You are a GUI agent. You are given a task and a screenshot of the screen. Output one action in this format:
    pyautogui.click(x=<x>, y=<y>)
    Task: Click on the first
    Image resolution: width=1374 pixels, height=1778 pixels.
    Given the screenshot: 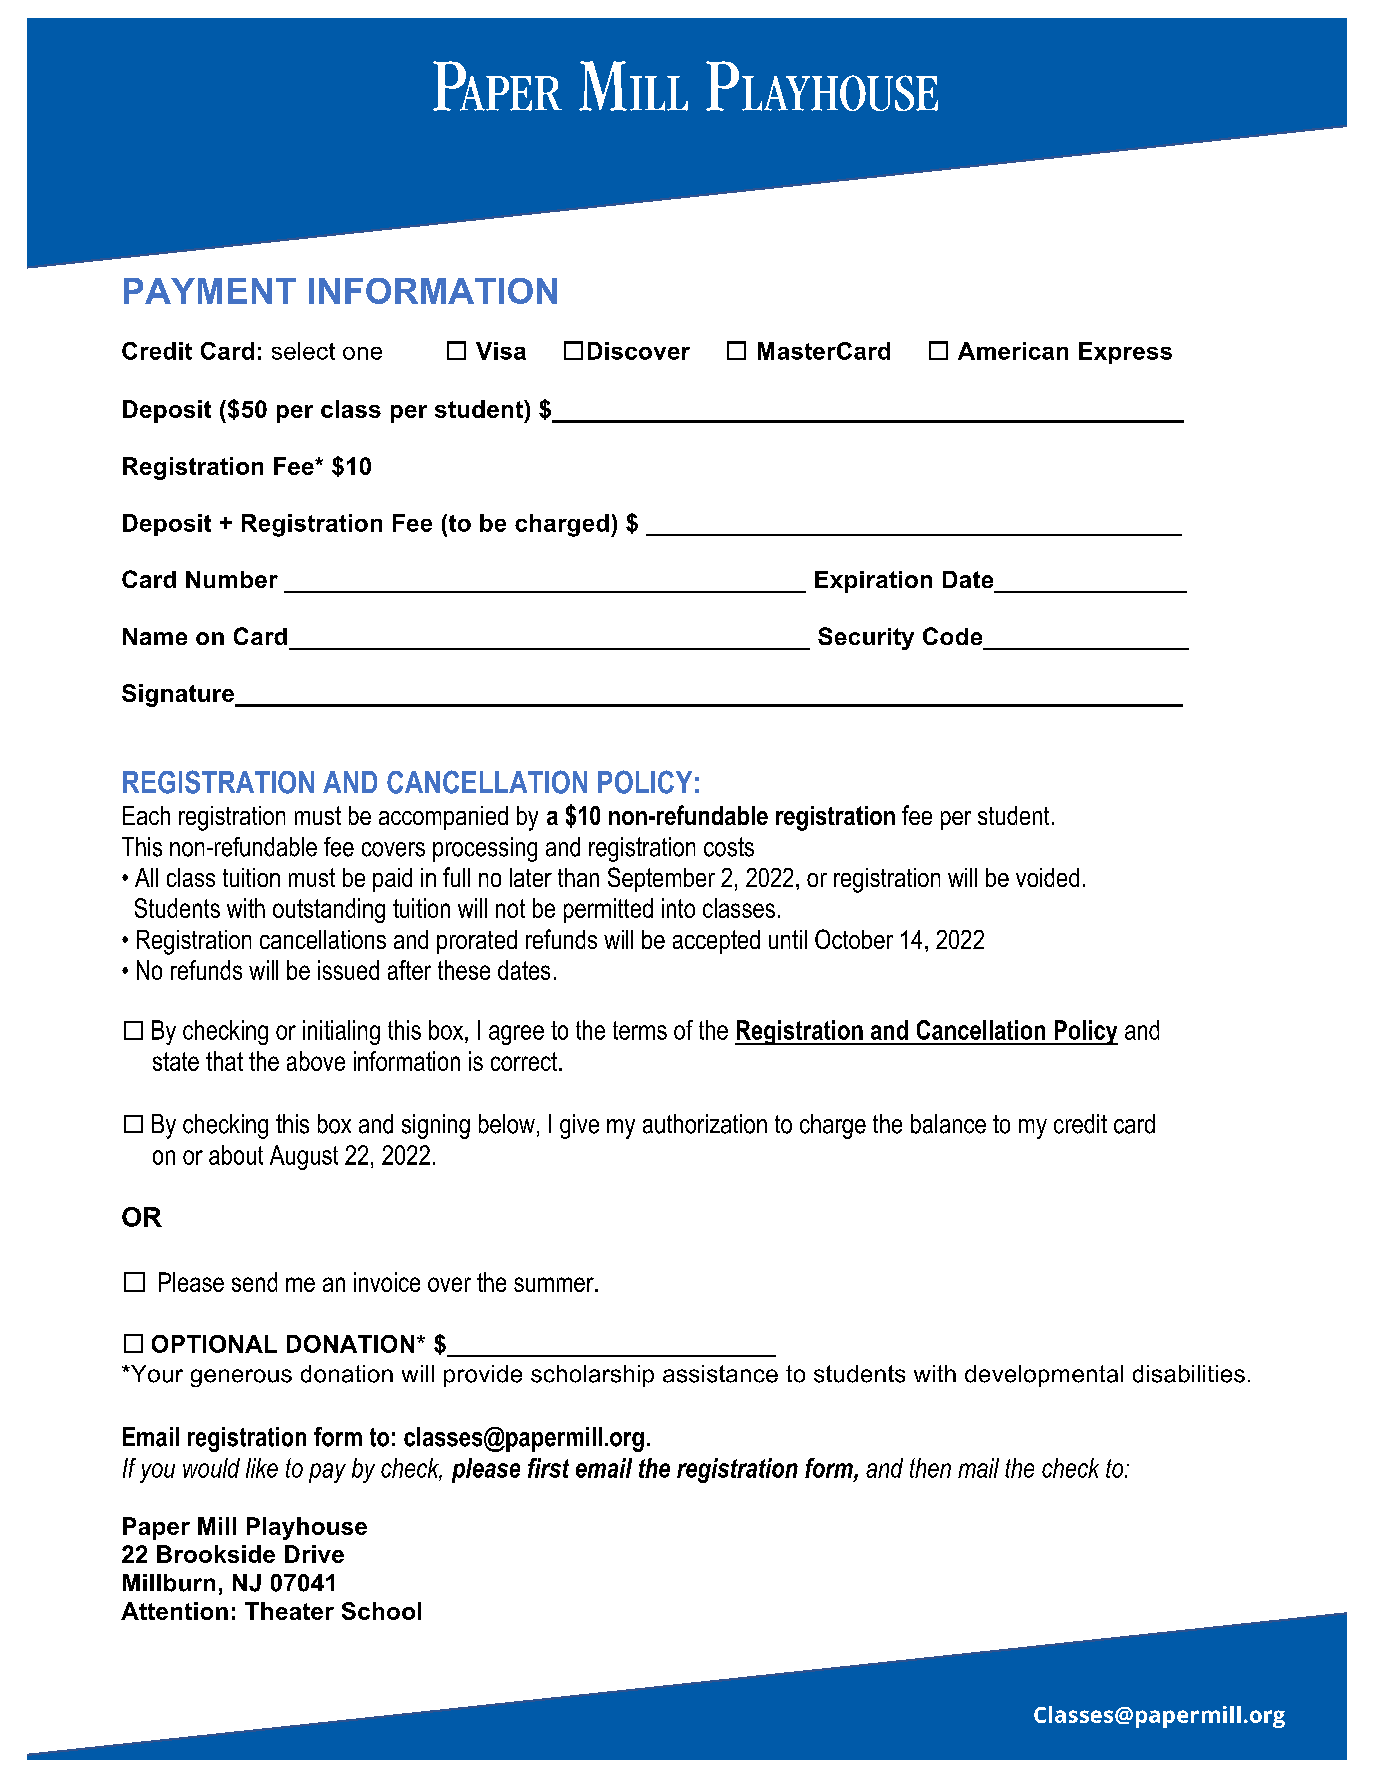 What is the action you would take?
    pyautogui.click(x=548, y=1468)
